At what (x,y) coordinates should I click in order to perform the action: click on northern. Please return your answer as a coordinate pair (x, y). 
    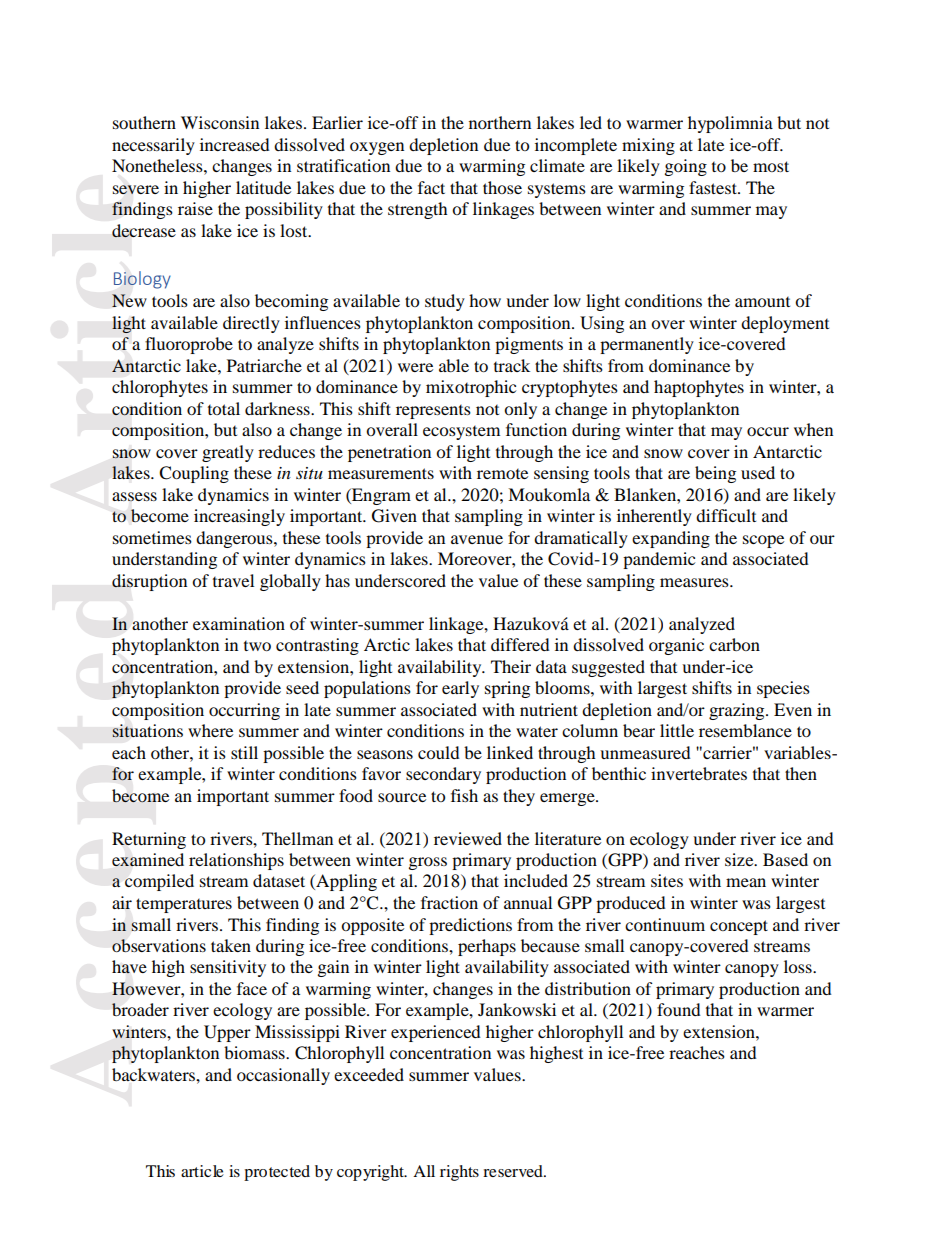
    Looking at the image, I should click on (500, 122).
